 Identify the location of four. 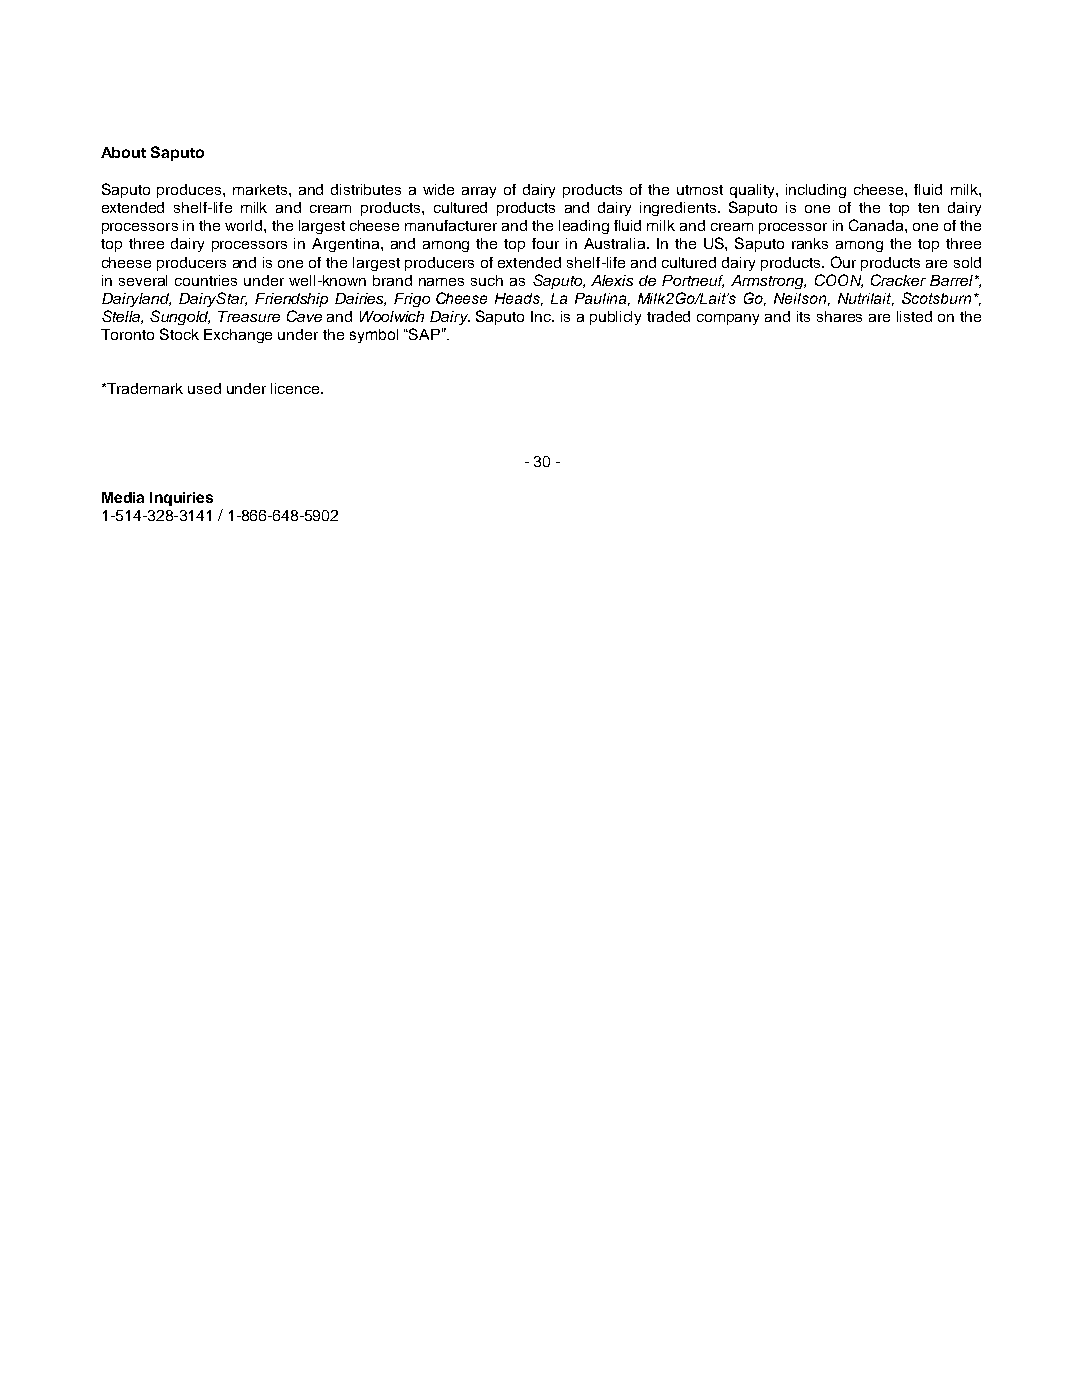
(545, 243).
